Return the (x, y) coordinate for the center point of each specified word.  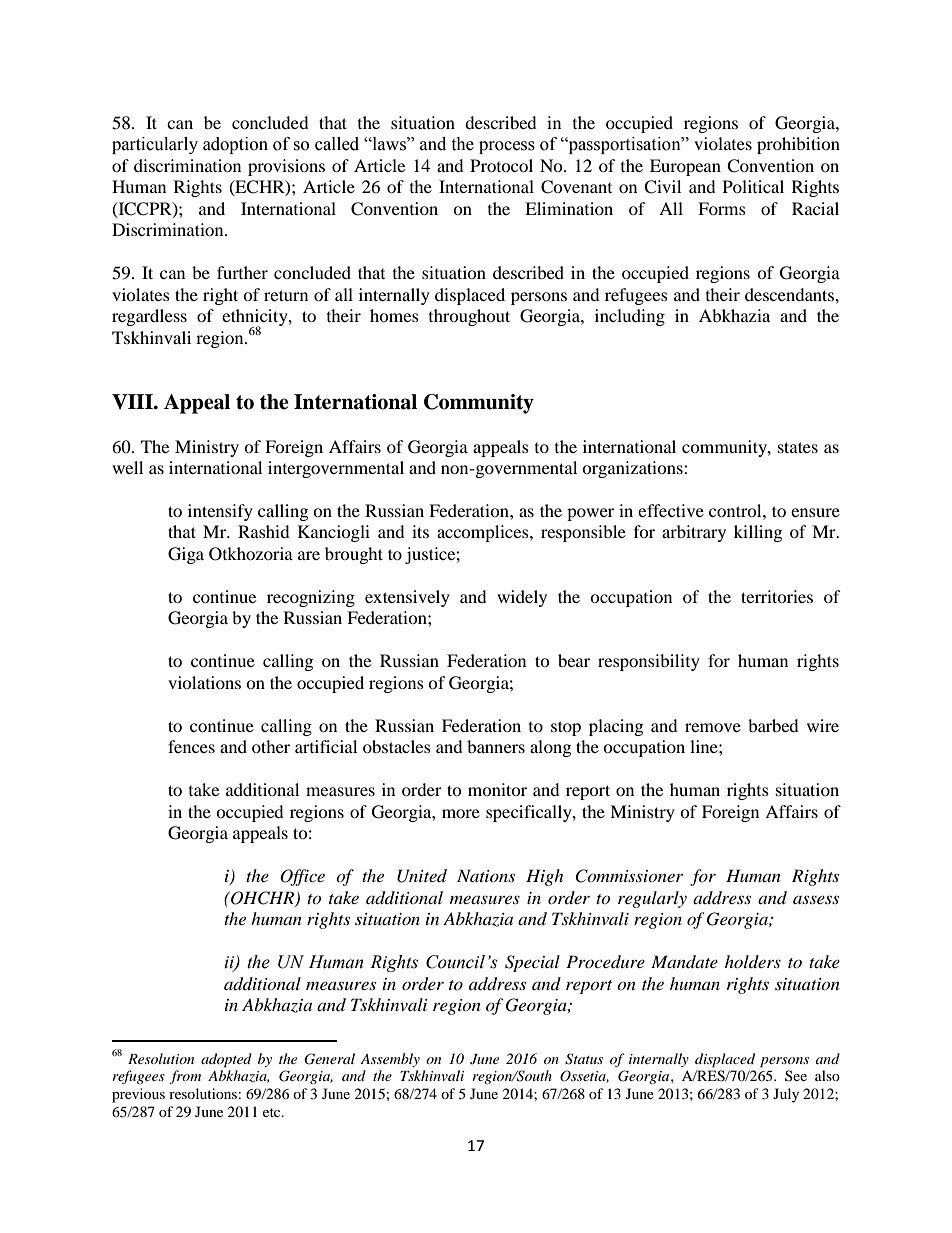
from (185, 1077)
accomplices (484, 533)
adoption (235, 145)
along (550, 748)
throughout (469, 317)
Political (753, 186)
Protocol (501, 165)
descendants (790, 294)
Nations (486, 875)
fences (191, 746)
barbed (773, 725)
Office (302, 877)
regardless (149, 317)
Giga (186, 555)
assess (816, 899)
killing (758, 533)
